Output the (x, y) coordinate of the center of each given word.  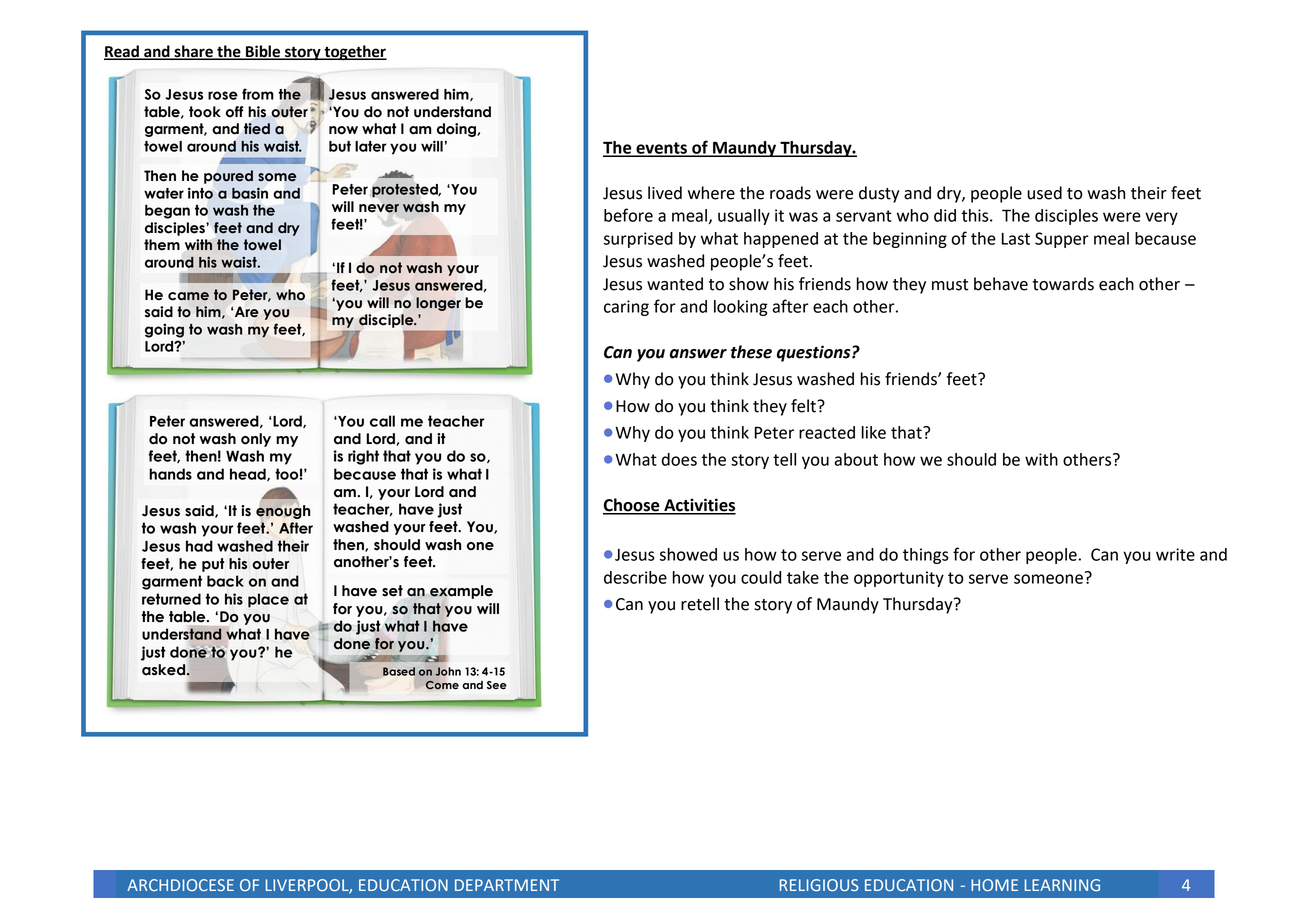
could (761, 577)
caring (626, 308)
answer (698, 354)
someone (1048, 579)
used (1044, 193)
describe (635, 577)
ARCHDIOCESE (180, 885)
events (661, 149)
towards (1063, 284)
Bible (263, 52)
